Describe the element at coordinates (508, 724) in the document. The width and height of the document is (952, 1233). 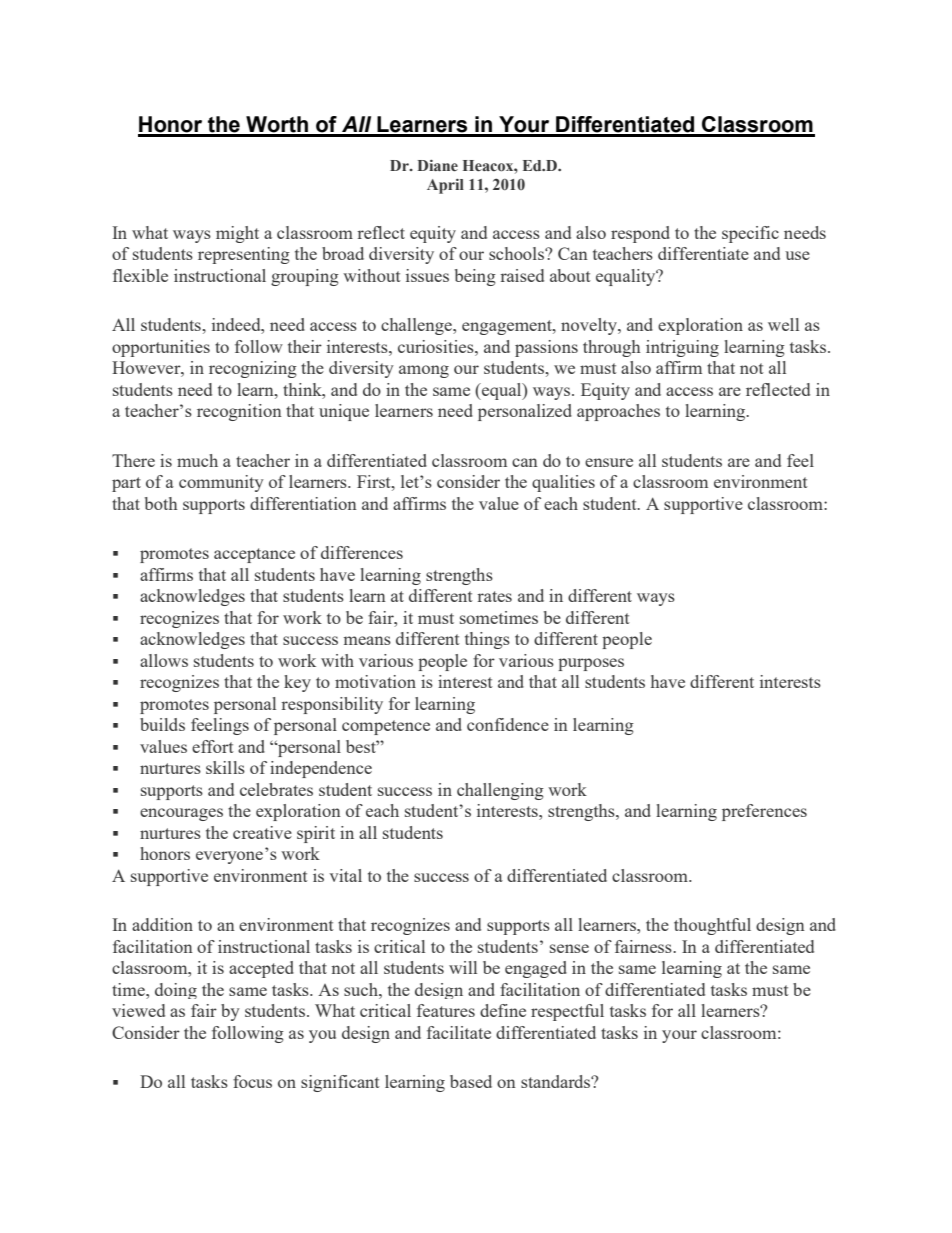
I see `confidence` at that location.
